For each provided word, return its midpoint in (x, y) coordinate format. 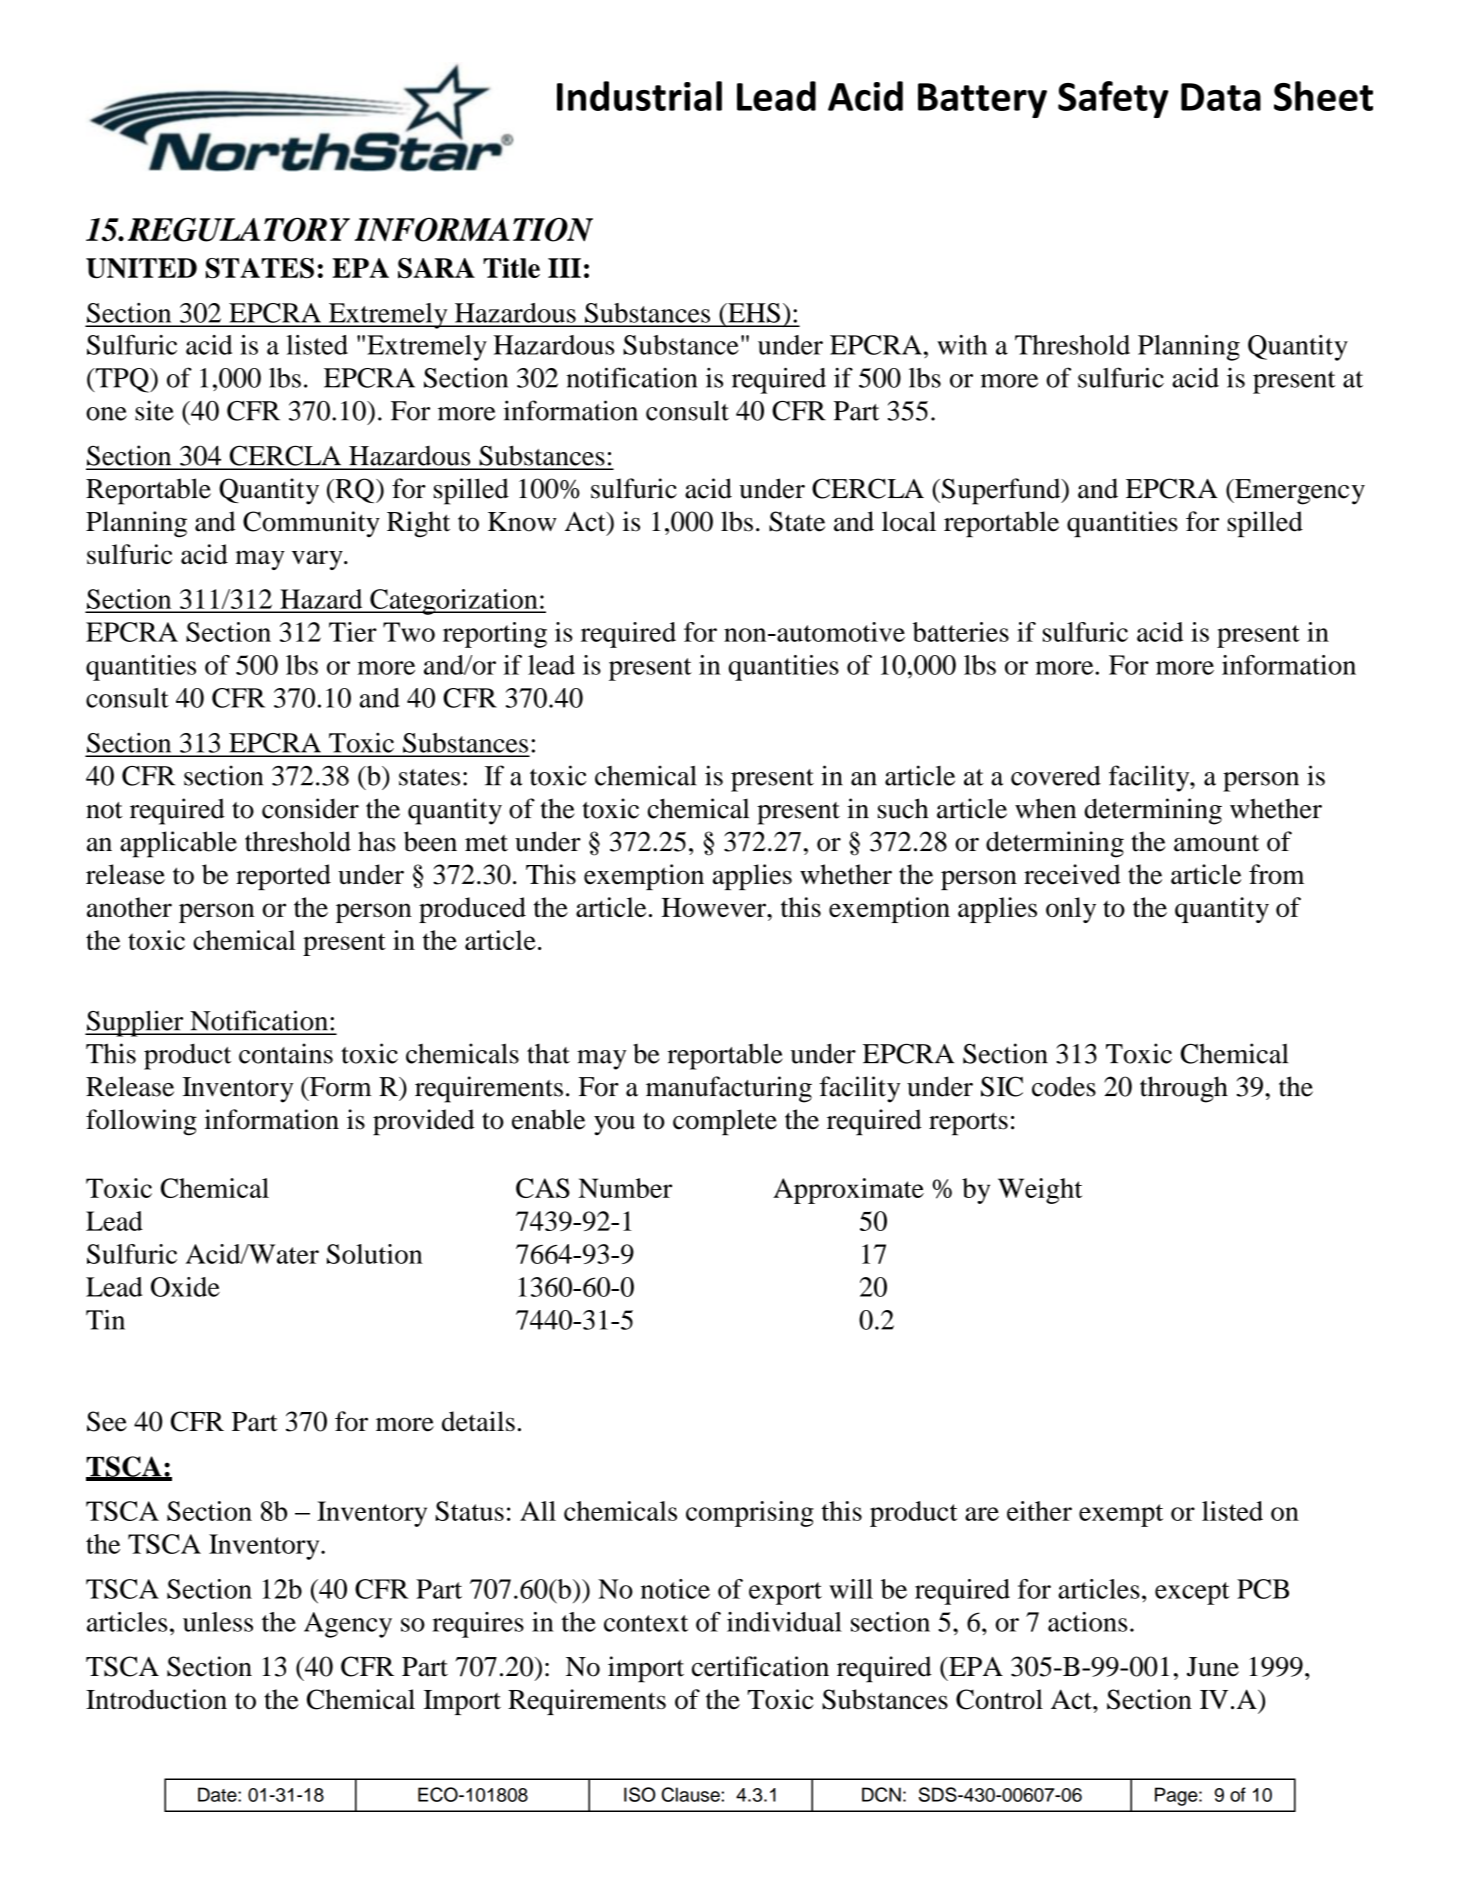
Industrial (639, 96)
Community (311, 524)
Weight (1040, 1191)
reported (283, 877)
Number (625, 1188)
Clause (691, 1794)
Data (1221, 97)
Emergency (1299, 492)
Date (218, 1794)
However (715, 907)
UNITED (141, 268)
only (1071, 910)
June (1213, 1667)
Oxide (185, 1287)
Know (522, 522)
